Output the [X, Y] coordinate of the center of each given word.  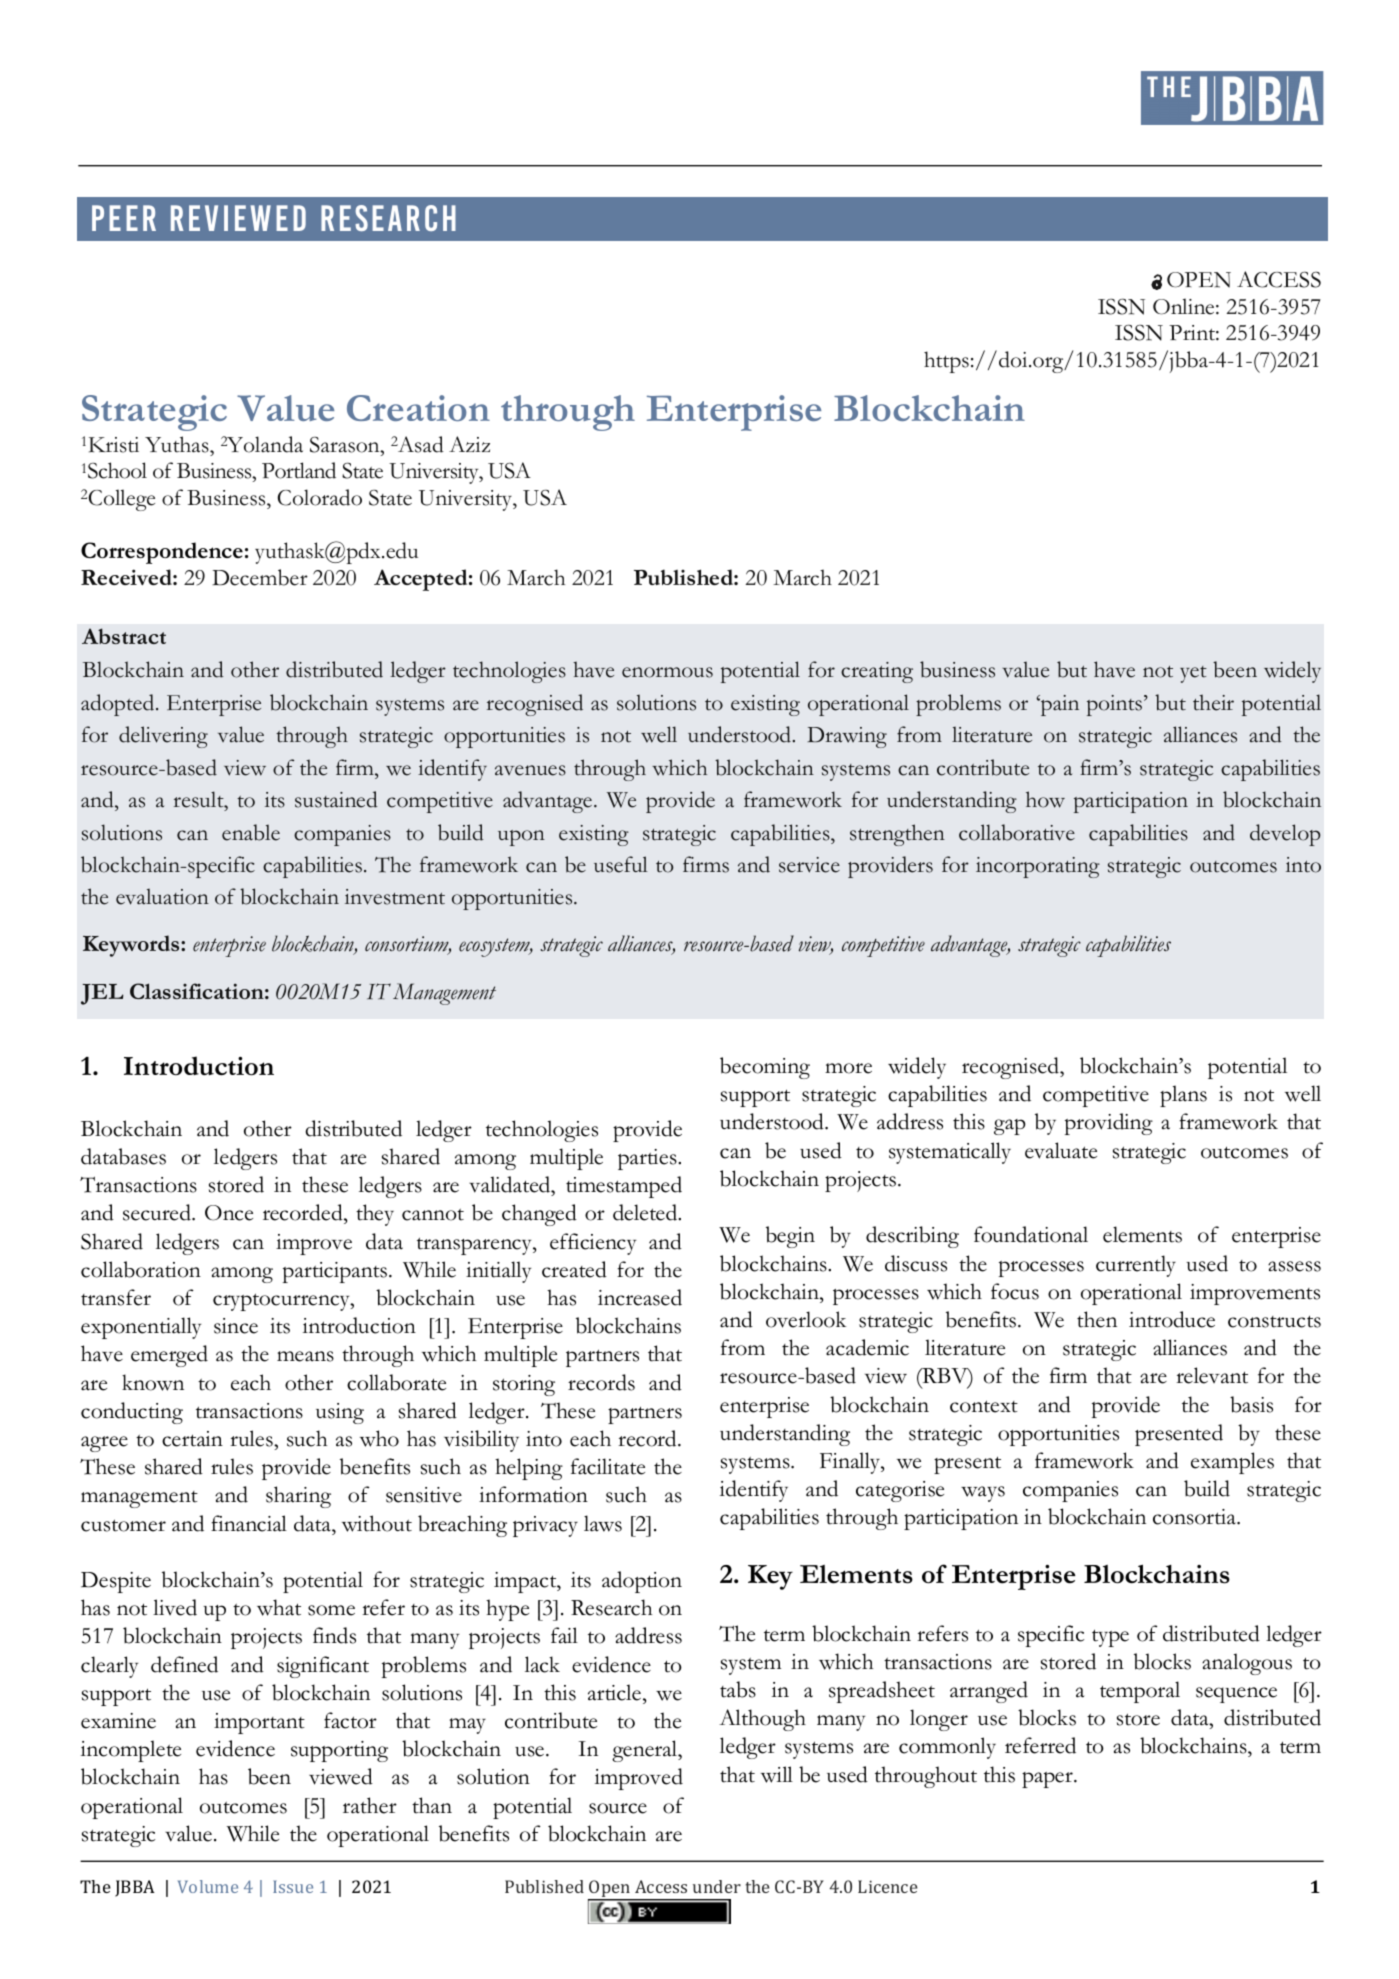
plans [1183, 1096]
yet [1193, 674]
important [259, 1723]
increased [640, 1297]
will [777, 1774]
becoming [765, 1068]
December [260, 577]
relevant [1212, 1375]
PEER [124, 218]
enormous [667, 672]
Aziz [469, 444]
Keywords [132, 946]
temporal [1140, 1692]
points [1114, 705]
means [305, 1356]
